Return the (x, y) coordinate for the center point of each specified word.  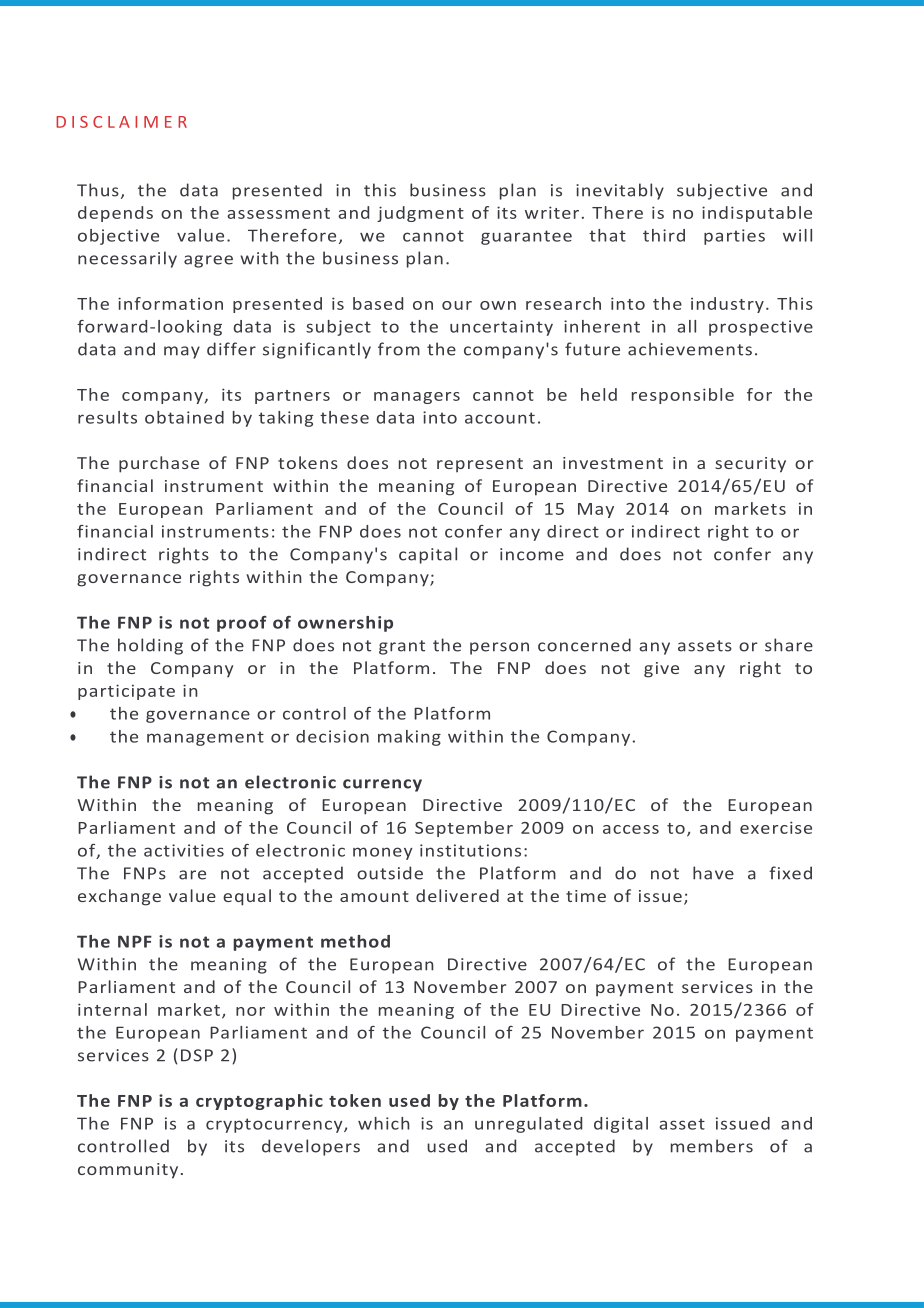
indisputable (757, 214)
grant (402, 647)
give (661, 670)
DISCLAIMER (121, 122)
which (384, 1123)
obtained (184, 417)
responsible (683, 396)
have (713, 873)
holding (150, 646)
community (128, 1171)
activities (184, 850)
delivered (457, 895)
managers (417, 398)
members (712, 1146)
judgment (420, 214)
